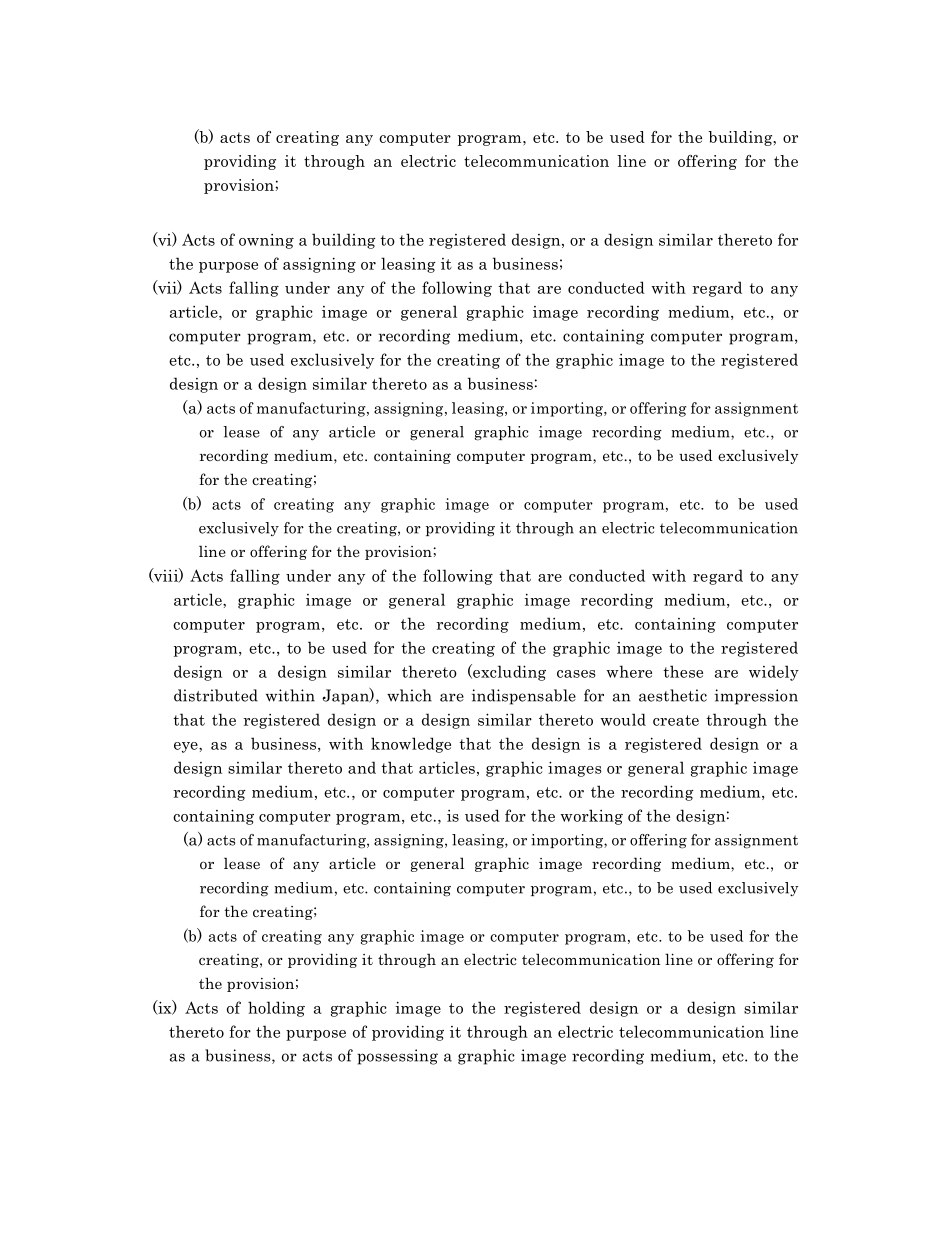 The height and width of the screenshot is (1233, 952). What do you see at coordinates (591, 817) in the screenshot?
I see `working` at bounding box center [591, 817].
